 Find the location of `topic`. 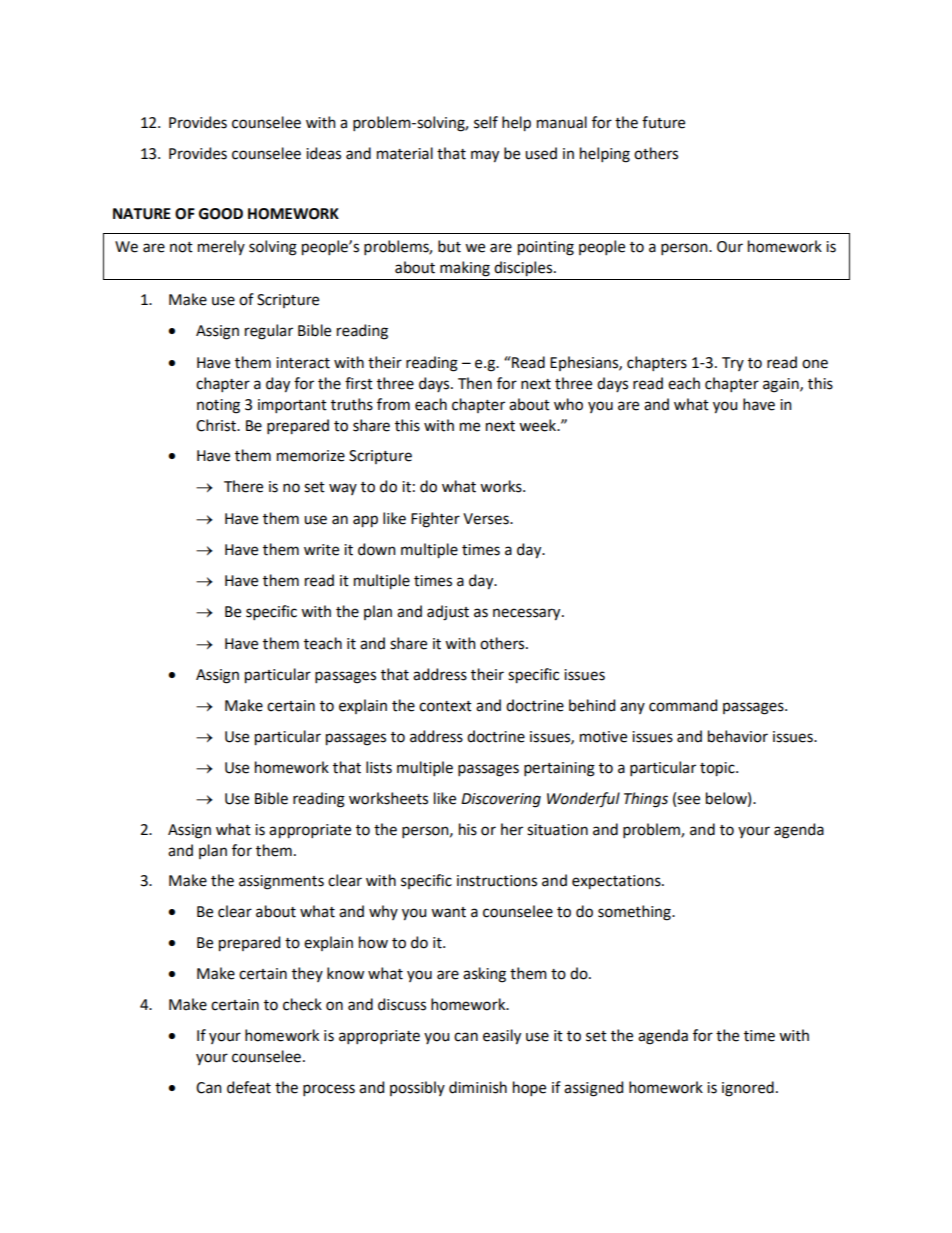

topic is located at coordinates (718, 769).
